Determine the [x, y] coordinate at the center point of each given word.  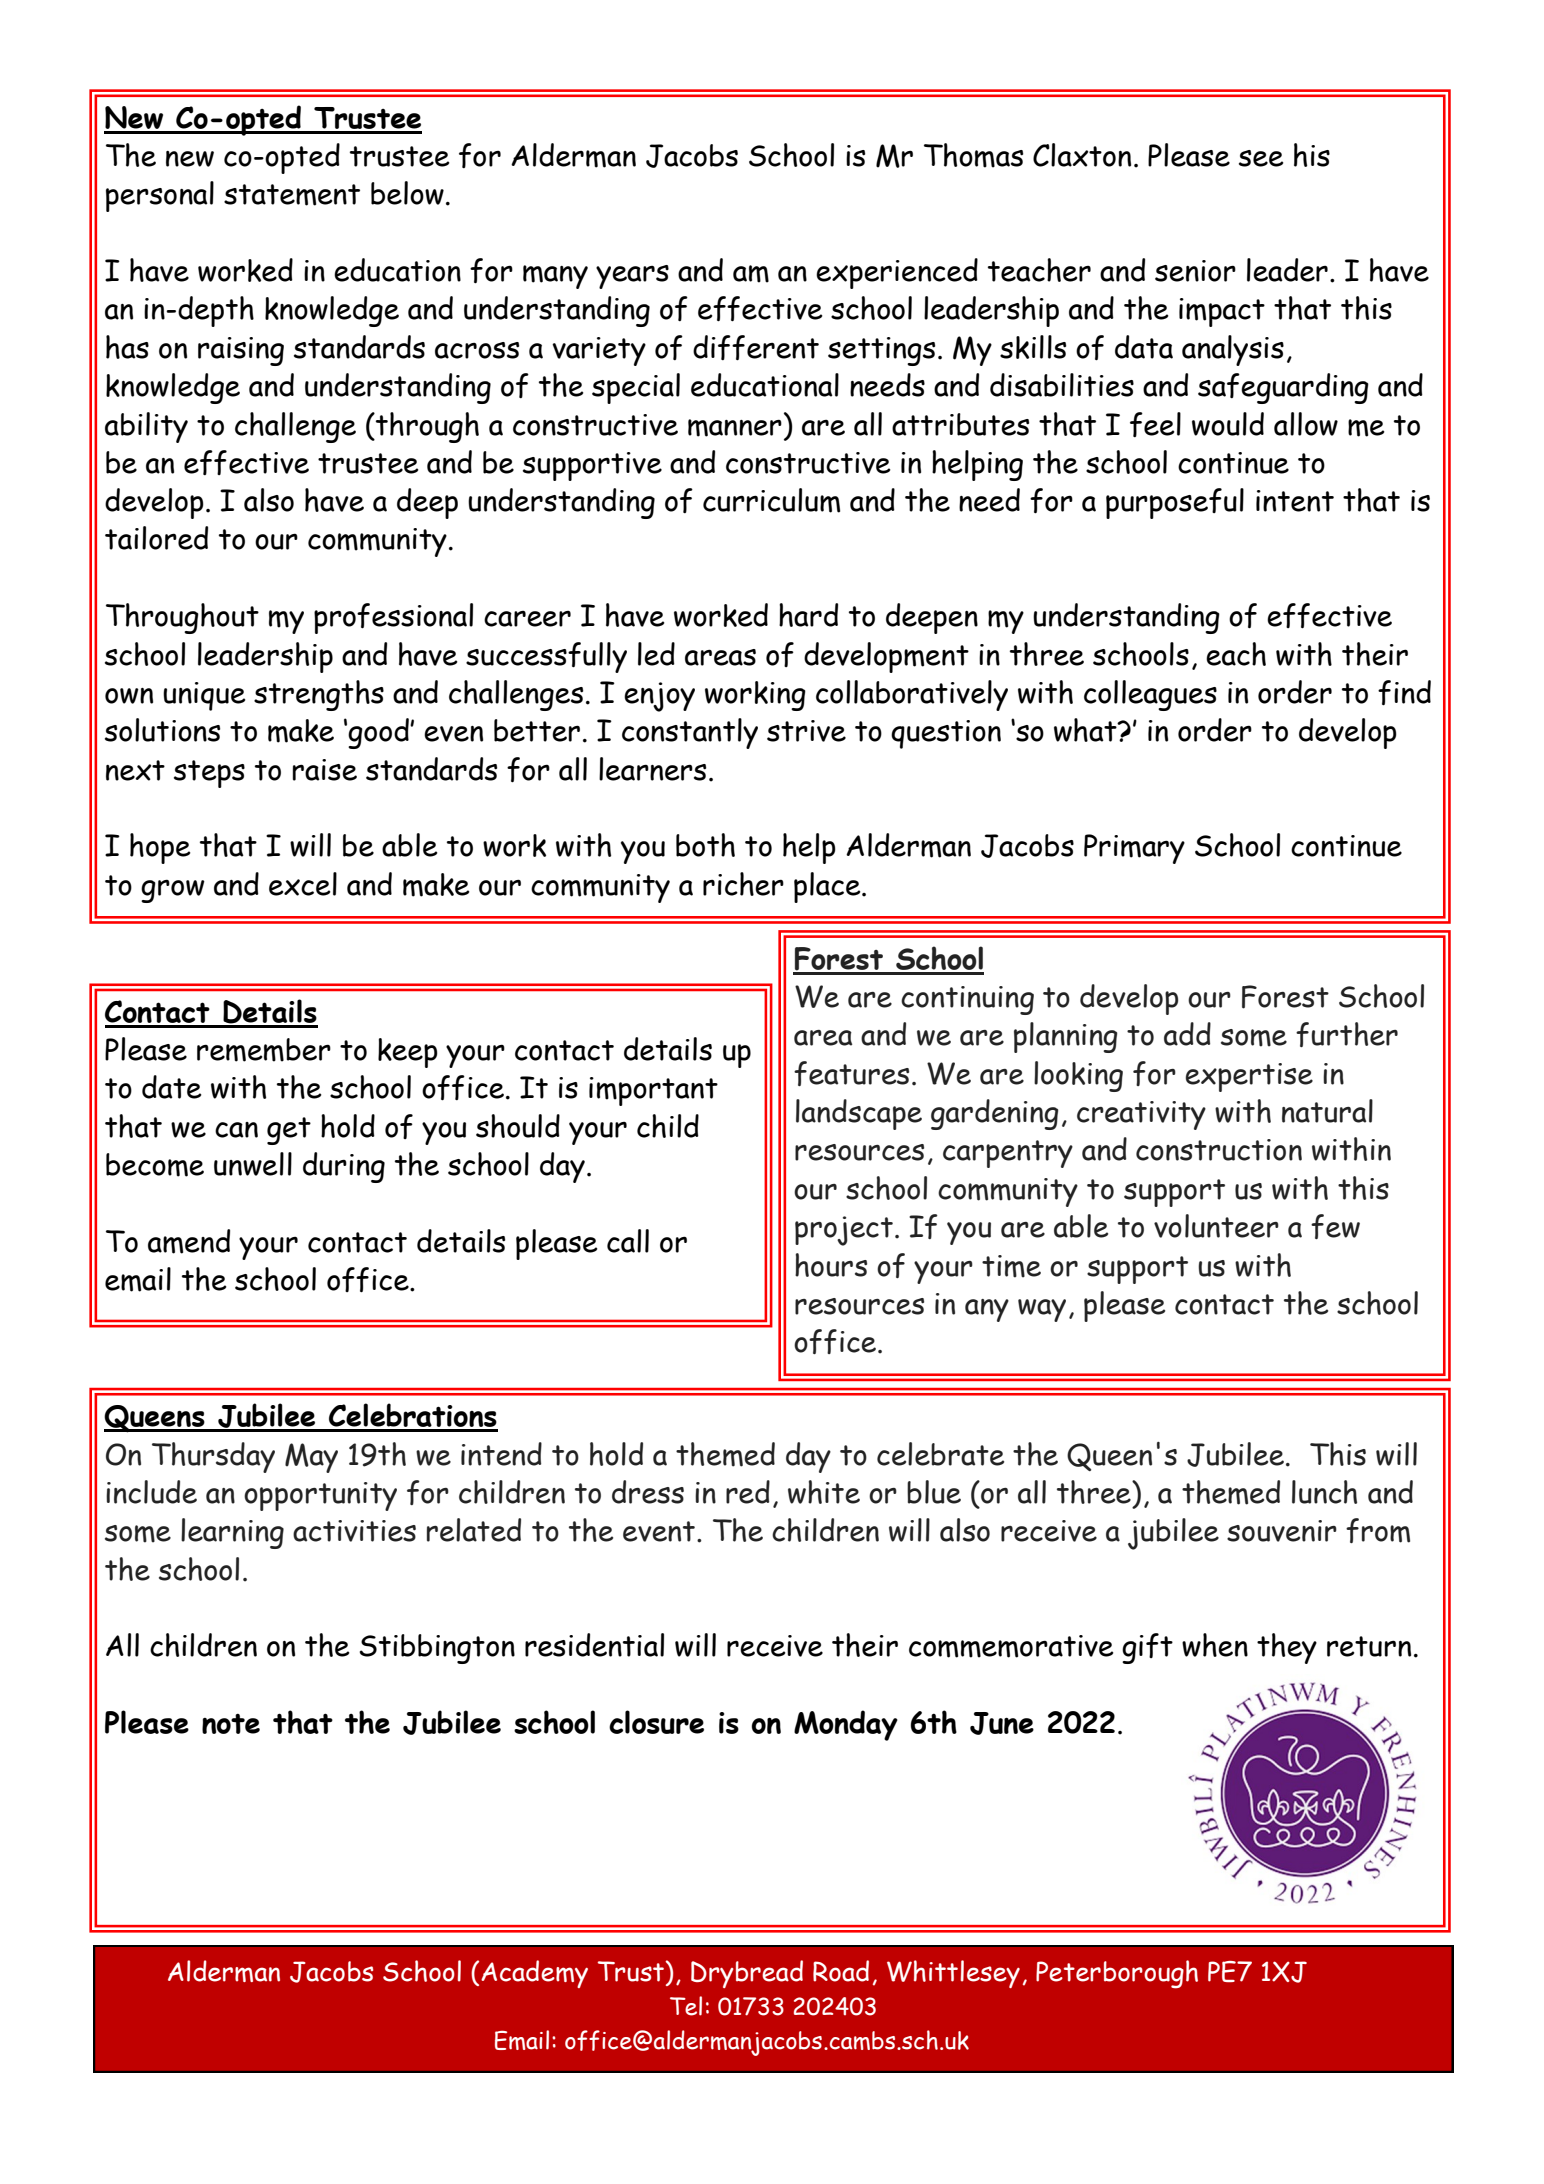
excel [303, 884]
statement [292, 195]
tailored [156, 538]
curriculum [771, 500]
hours [831, 1265]
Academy [534, 1974]
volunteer [1216, 1226]
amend [189, 1241]
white [824, 1492]
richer [743, 884]
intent [1295, 501]
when [1215, 1645]
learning [232, 1533]
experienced [897, 273]
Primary [1134, 849]
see [1261, 158]
